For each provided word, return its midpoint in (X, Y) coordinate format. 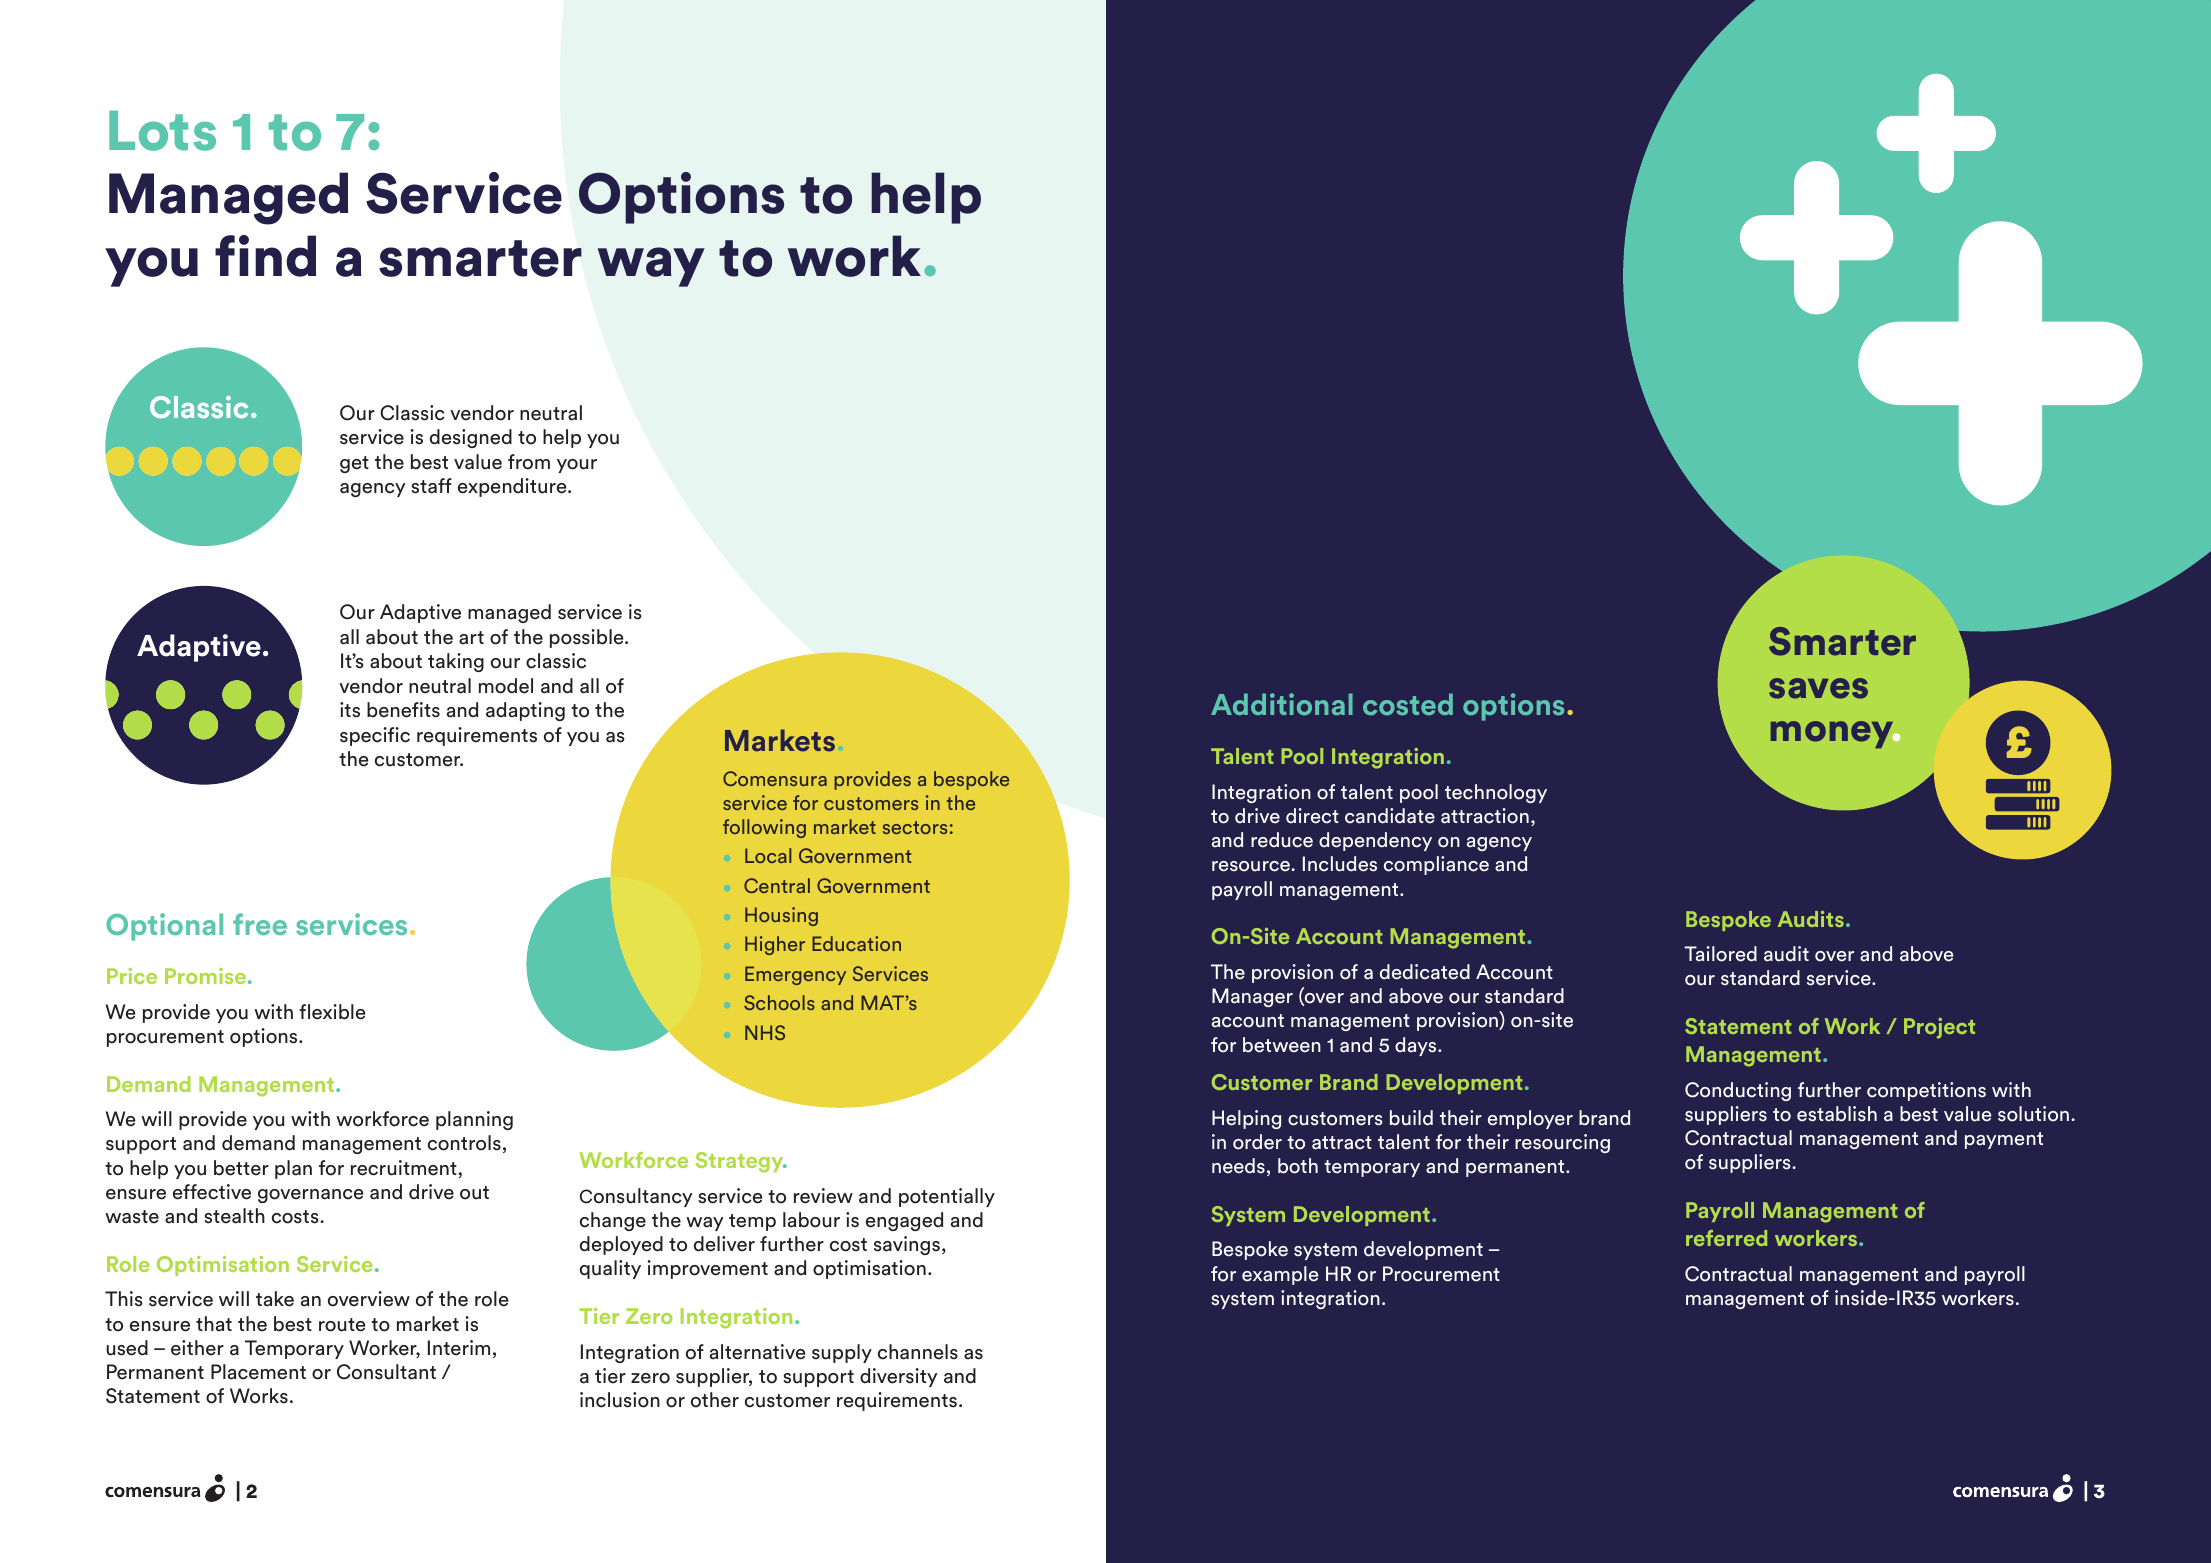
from (529, 462)
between (1282, 1045)
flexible (332, 1012)
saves (1818, 688)
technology (1496, 793)
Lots (162, 130)
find (265, 256)
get (354, 464)
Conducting (1738, 1091)
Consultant (386, 1372)
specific (375, 736)
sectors (915, 827)
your (577, 466)
